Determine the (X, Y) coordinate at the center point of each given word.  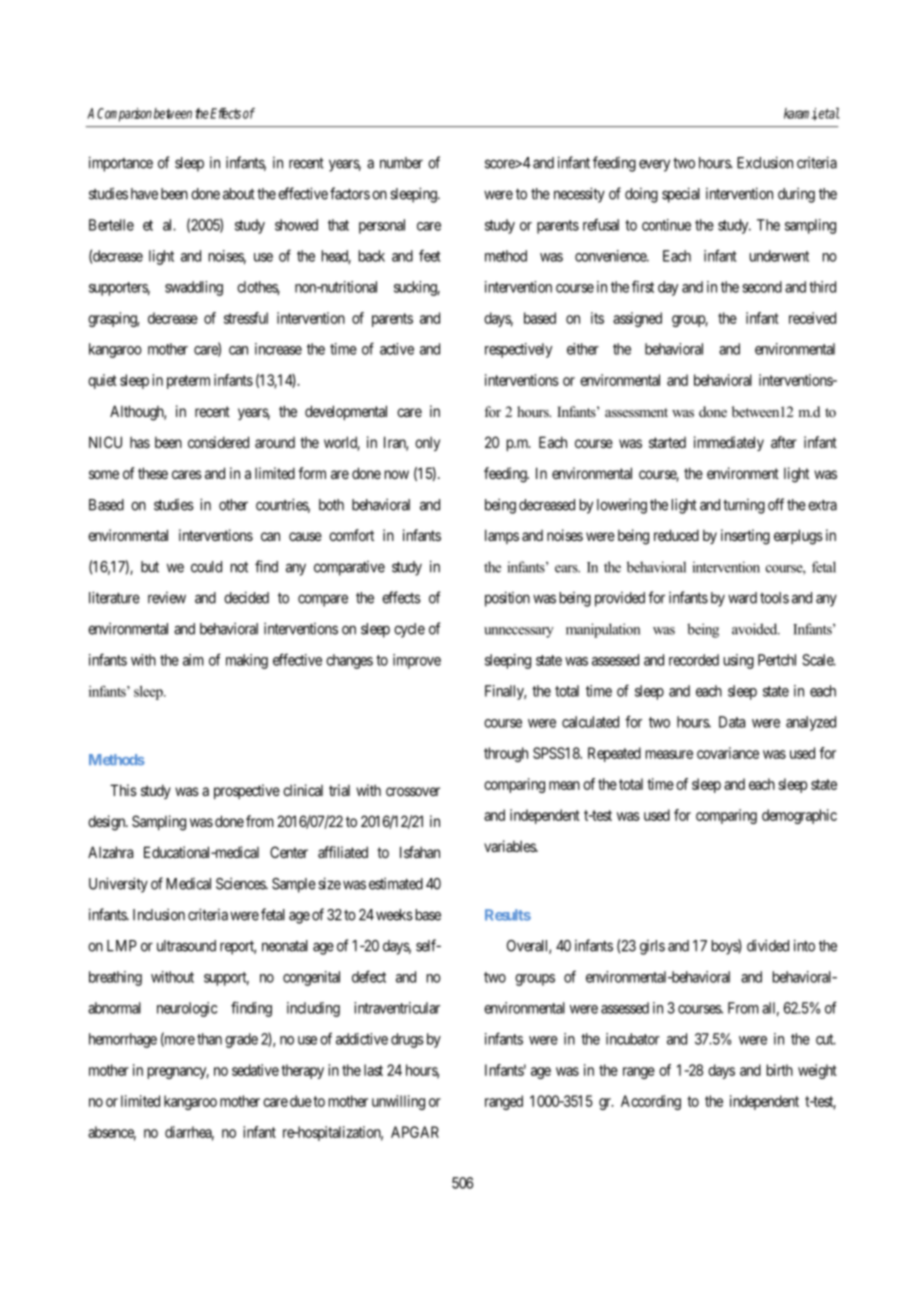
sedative (255, 1070)
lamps (502, 536)
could (206, 567)
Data (732, 722)
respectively (518, 350)
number (401, 163)
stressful (246, 318)
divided (768, 945)
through (506, 754)
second (762, 287)
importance (121, 164)
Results (508, 915)
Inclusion (159, 914)
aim (193, 660)
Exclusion (765, 162)
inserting (745, 537)
